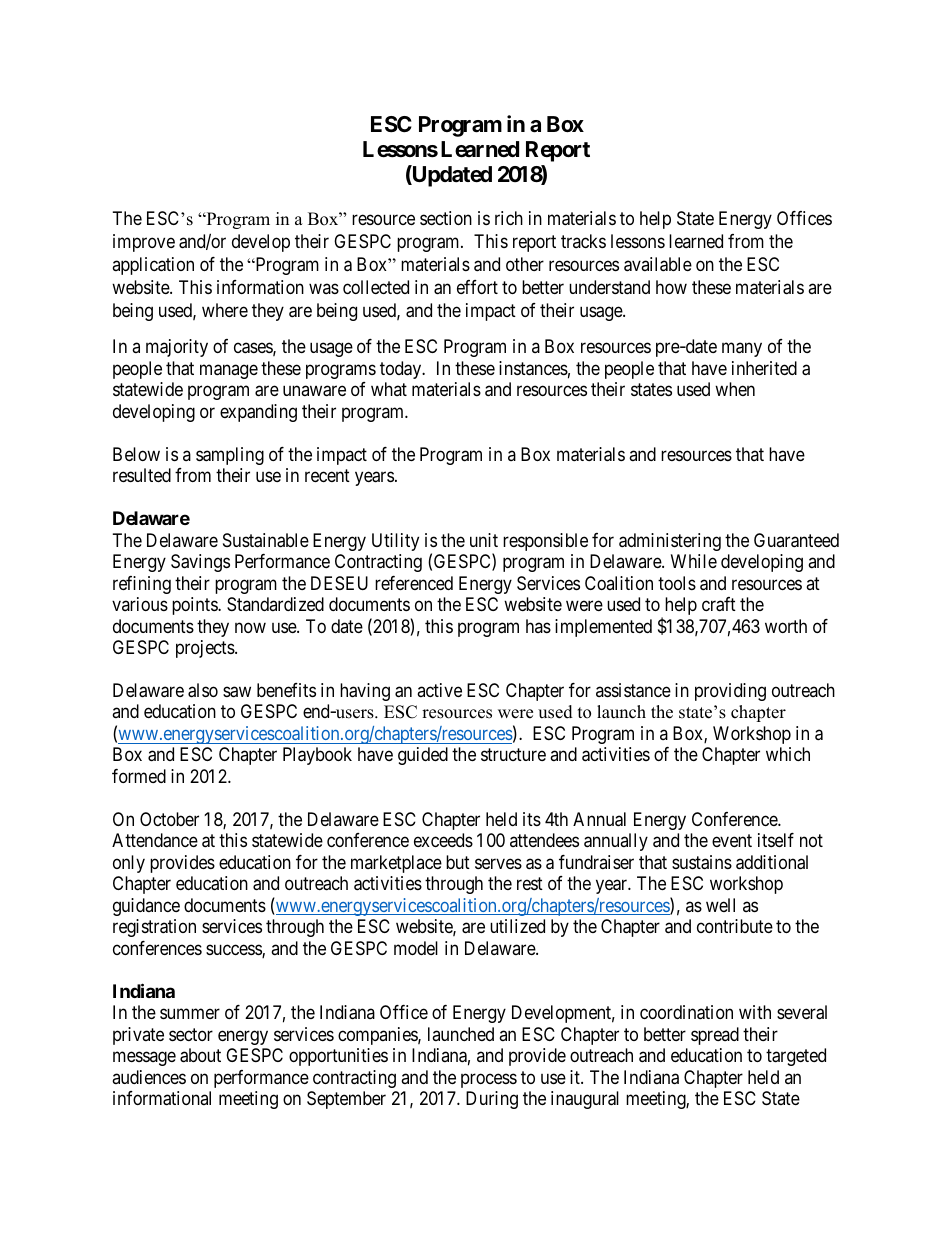 The image size is (952, 1233). Describe the element at coordinates (153, 266) in the screenshot. I see `application` at that location.
